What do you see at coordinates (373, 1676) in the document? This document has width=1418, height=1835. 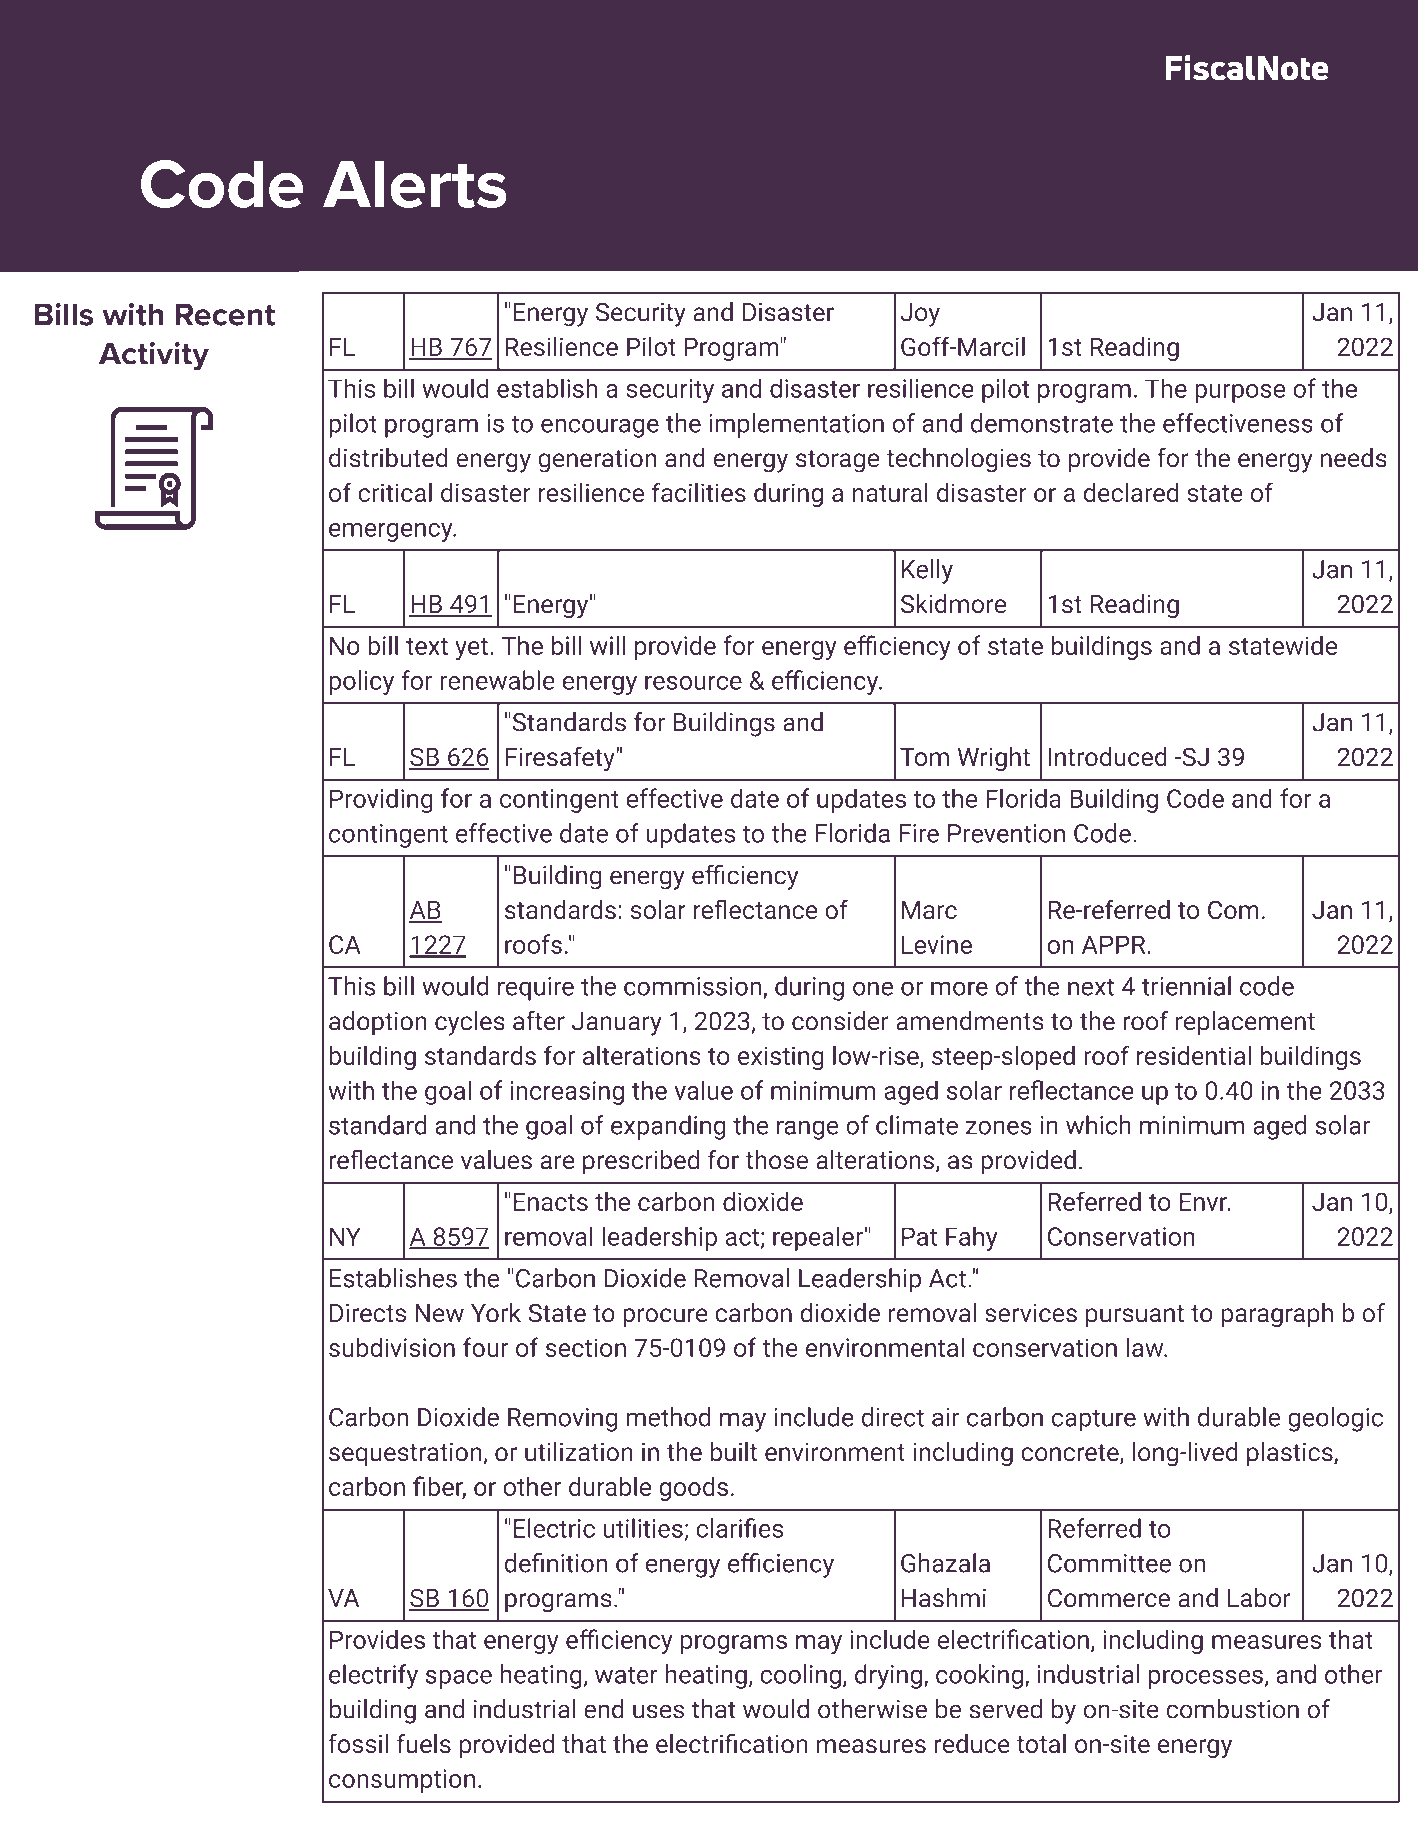 I see `electrify` at bounding box center [373, 1676].
